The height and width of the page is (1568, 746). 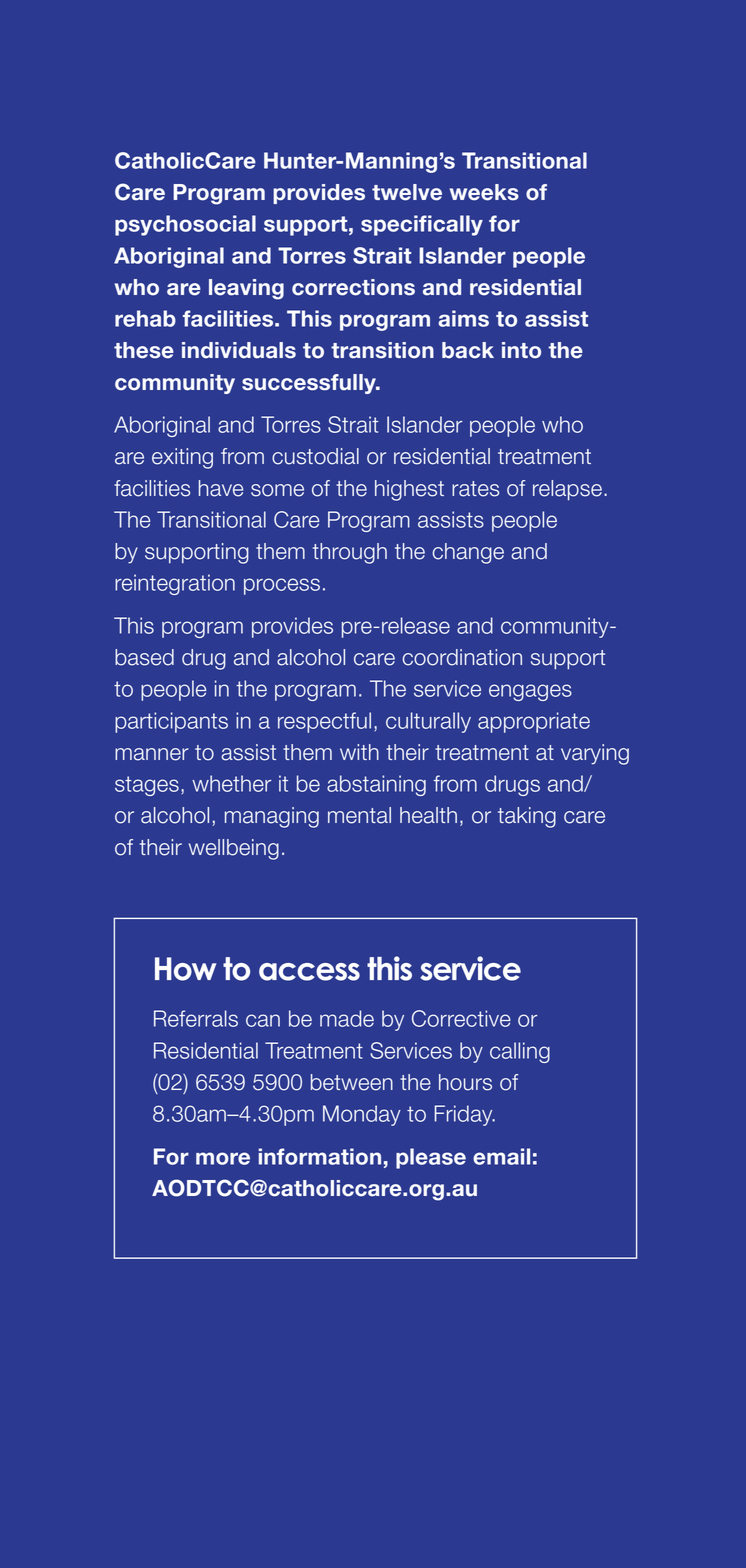 I want to click on participants, so click(x=171, y=722).
